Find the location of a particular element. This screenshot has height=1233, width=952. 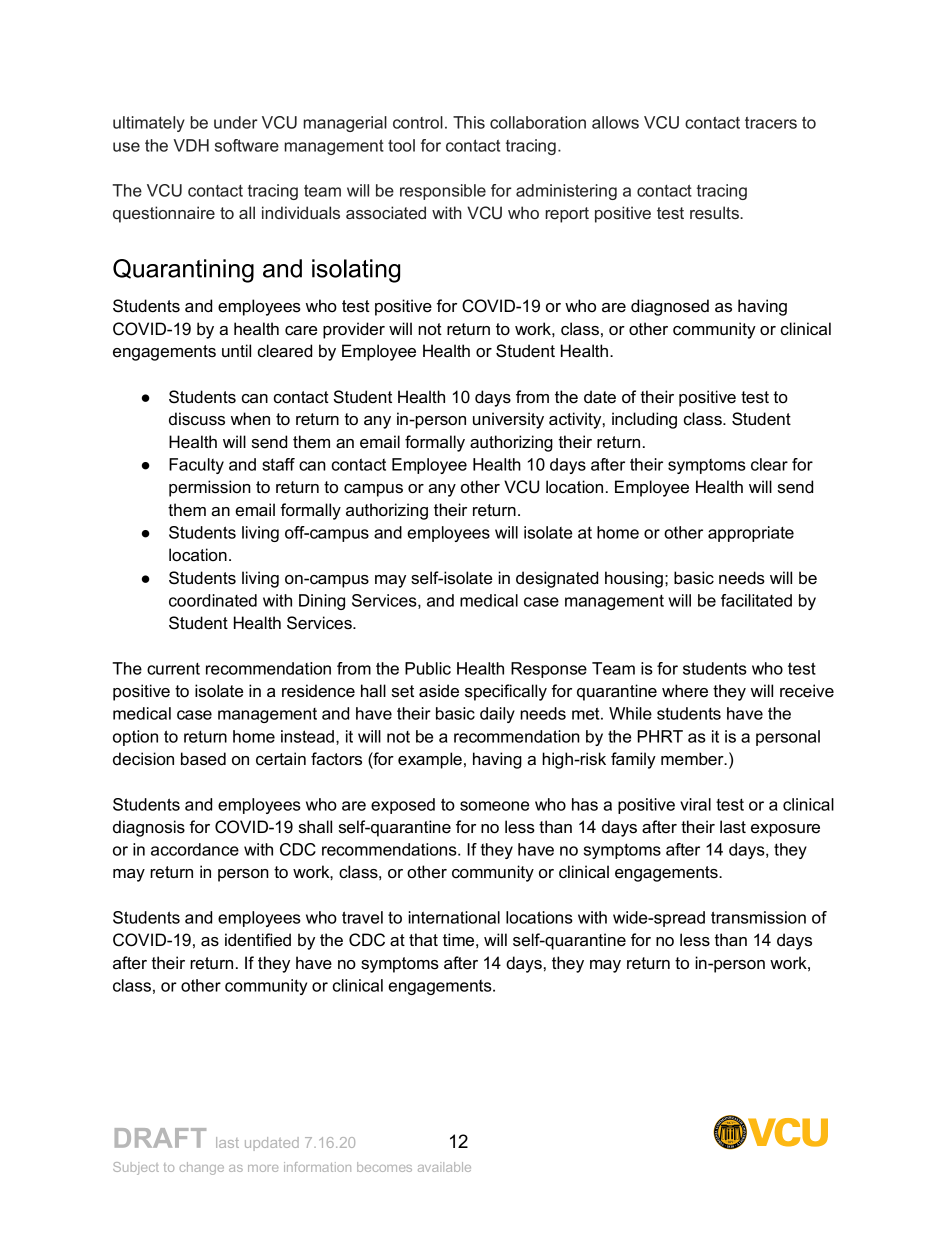

available is located at coordinates (444, 1167).
